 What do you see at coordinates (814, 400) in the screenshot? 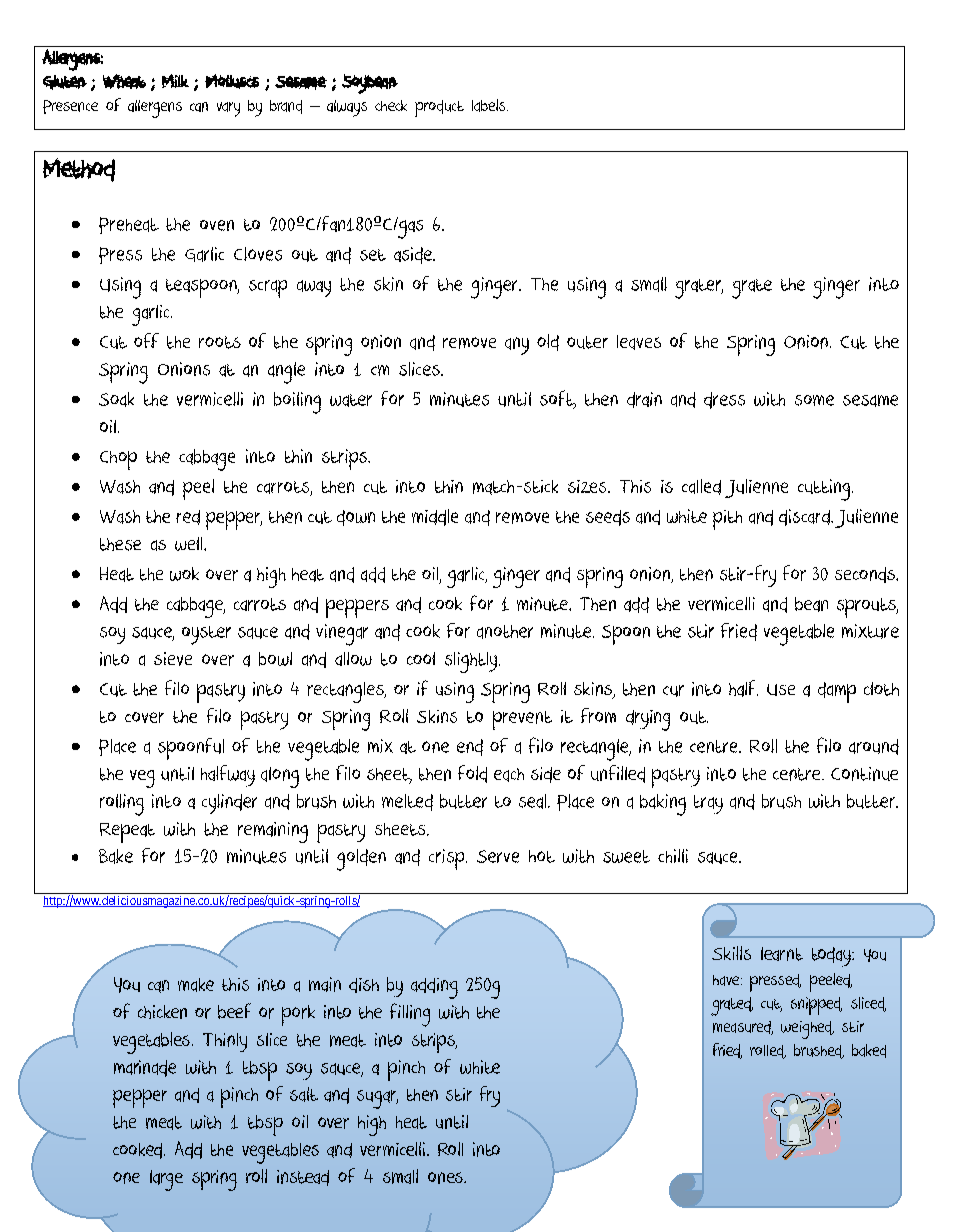
I see `some` at bounding box center [814, 400].
